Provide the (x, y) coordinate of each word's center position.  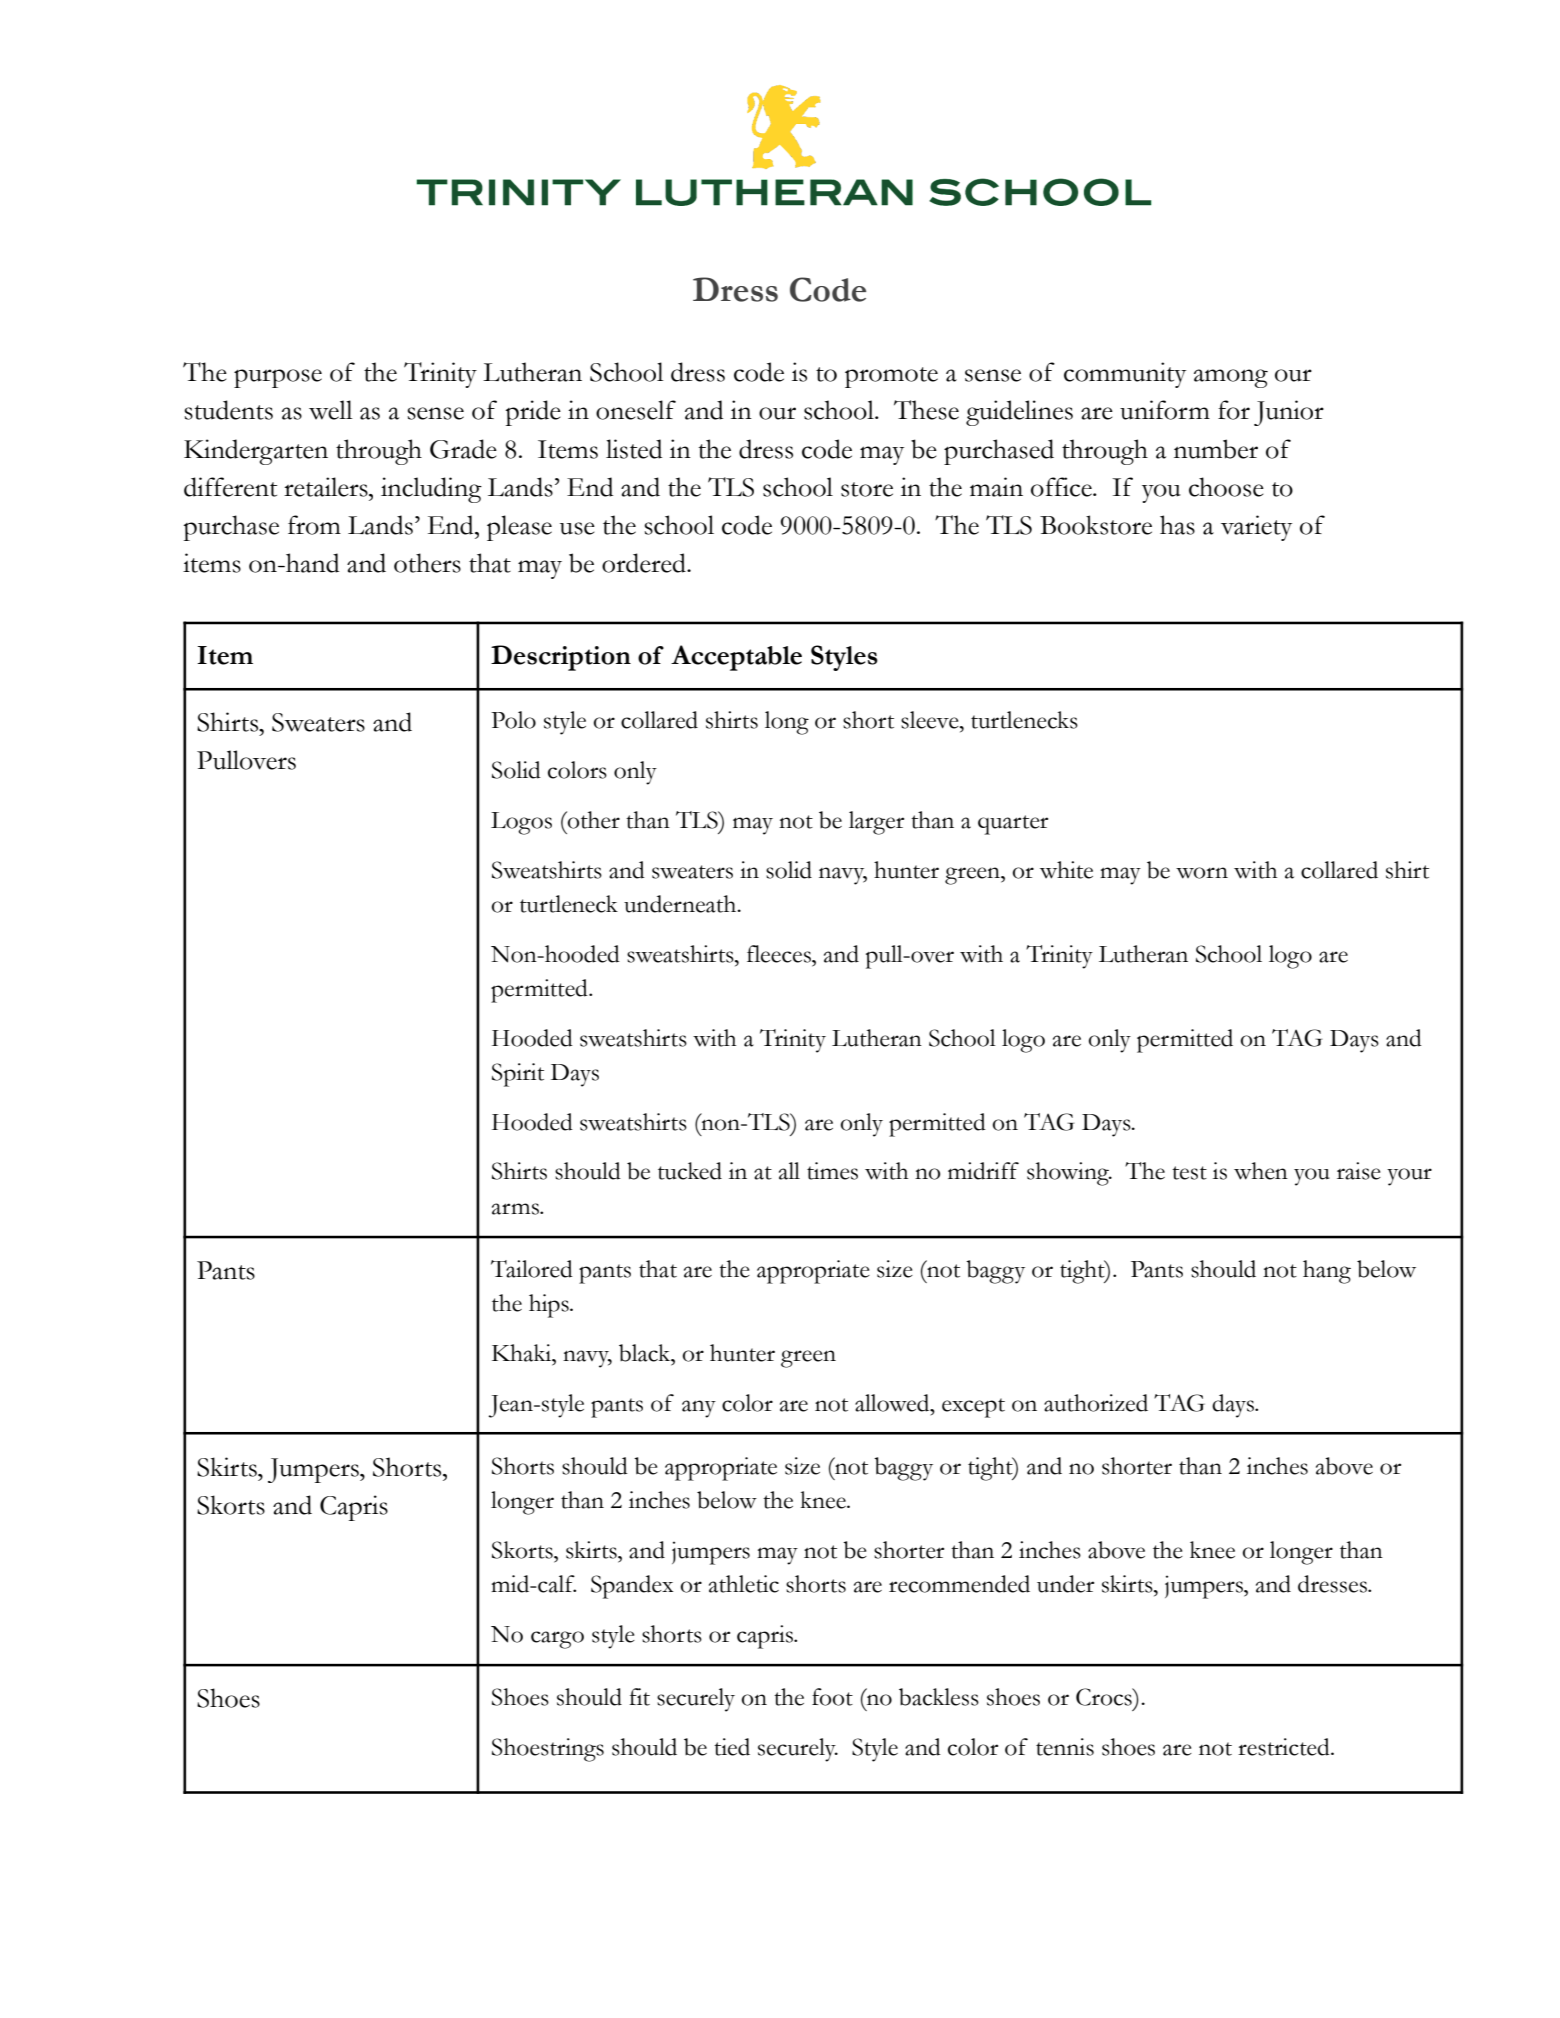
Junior (1289, 413)
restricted (1285, 1747)
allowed (893, 1403)
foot (832, 1697)
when (1261, 1171)
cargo (557, 1640)
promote (891, 377)
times (832, 1171)
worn (1202, 873)
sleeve (931, 720)
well (331, 410)
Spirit (518, 1075)
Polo (513, 720)
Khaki (523, 1353)
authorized (1096, 1403)
